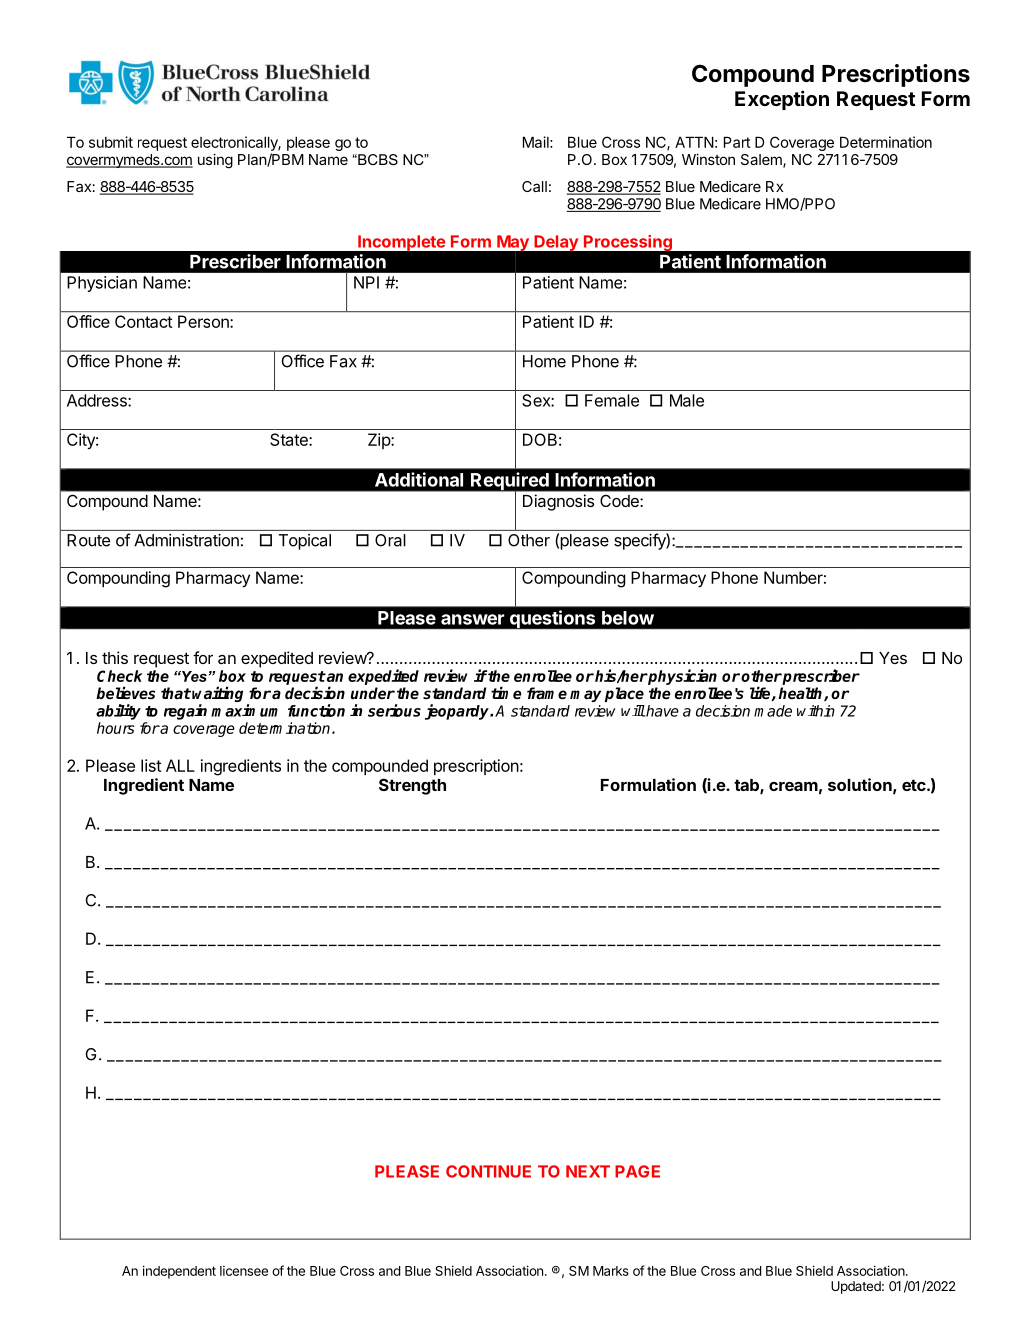 The width and height of the screenshot is (1023, 1324). Describe the element at coordinates (151, 765) in the screenshot. I see `list` at that location.
